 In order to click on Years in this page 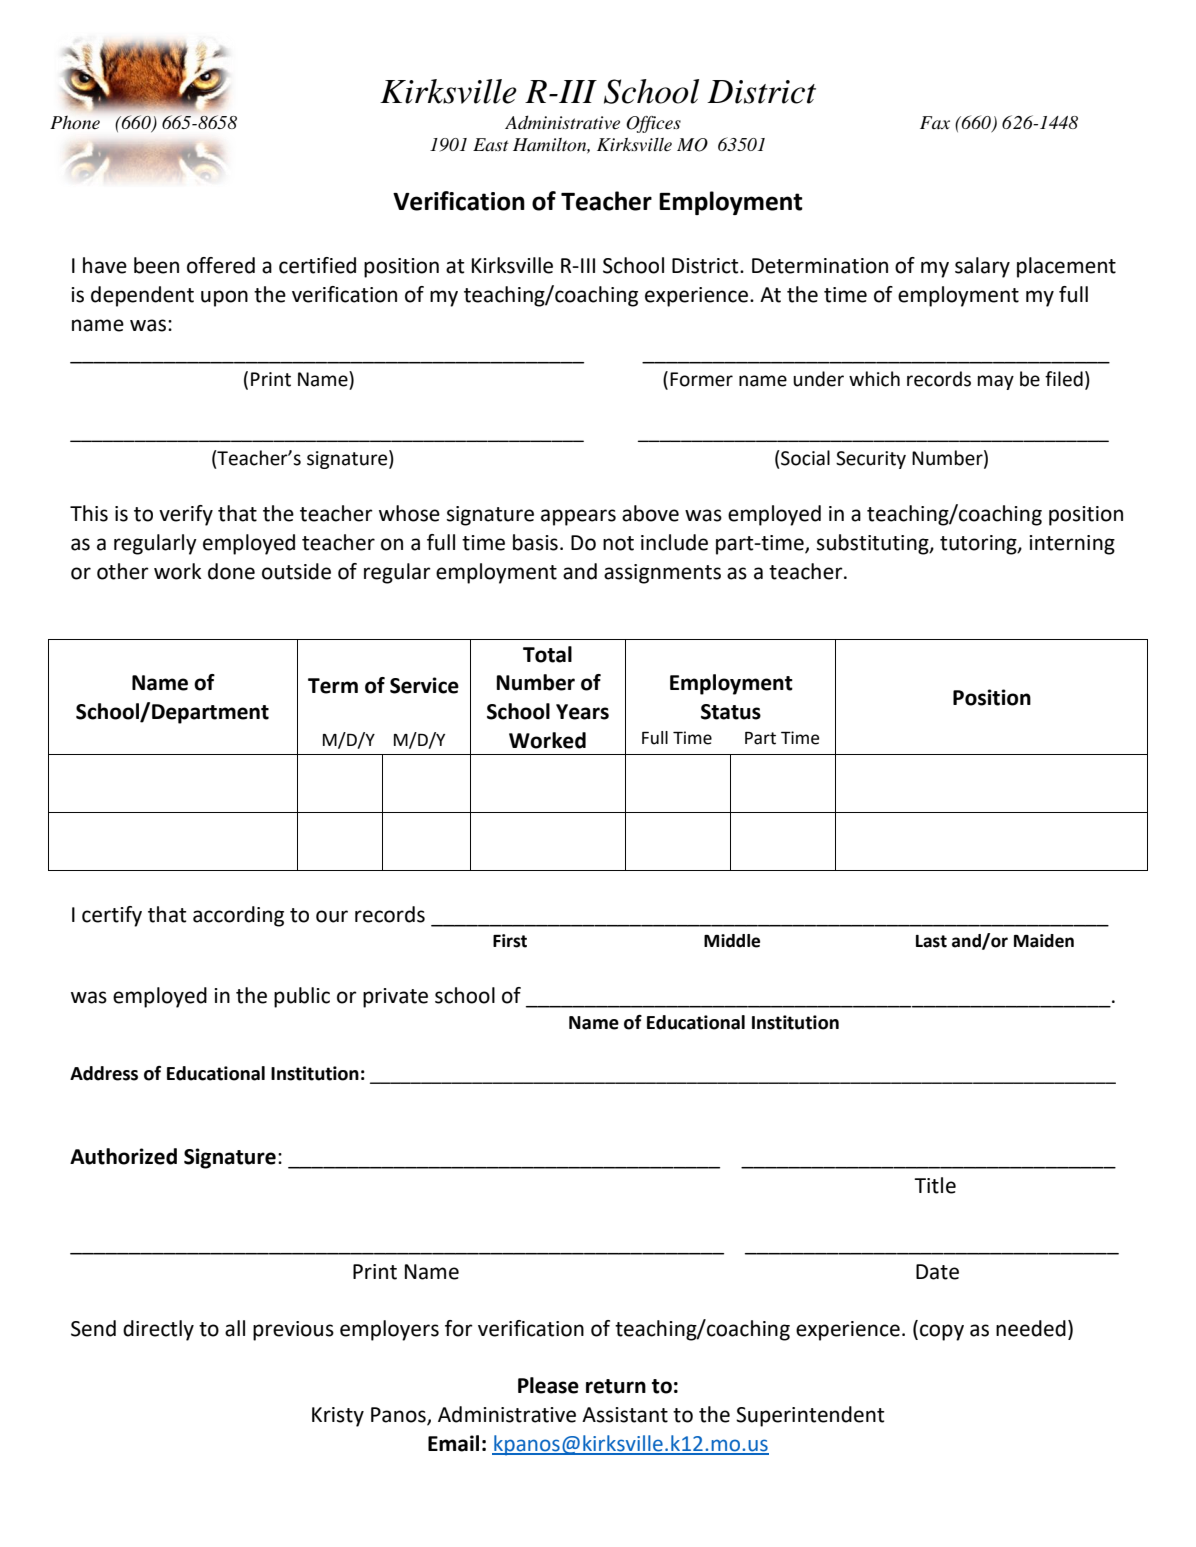, I will do `click(582, 712)`.
